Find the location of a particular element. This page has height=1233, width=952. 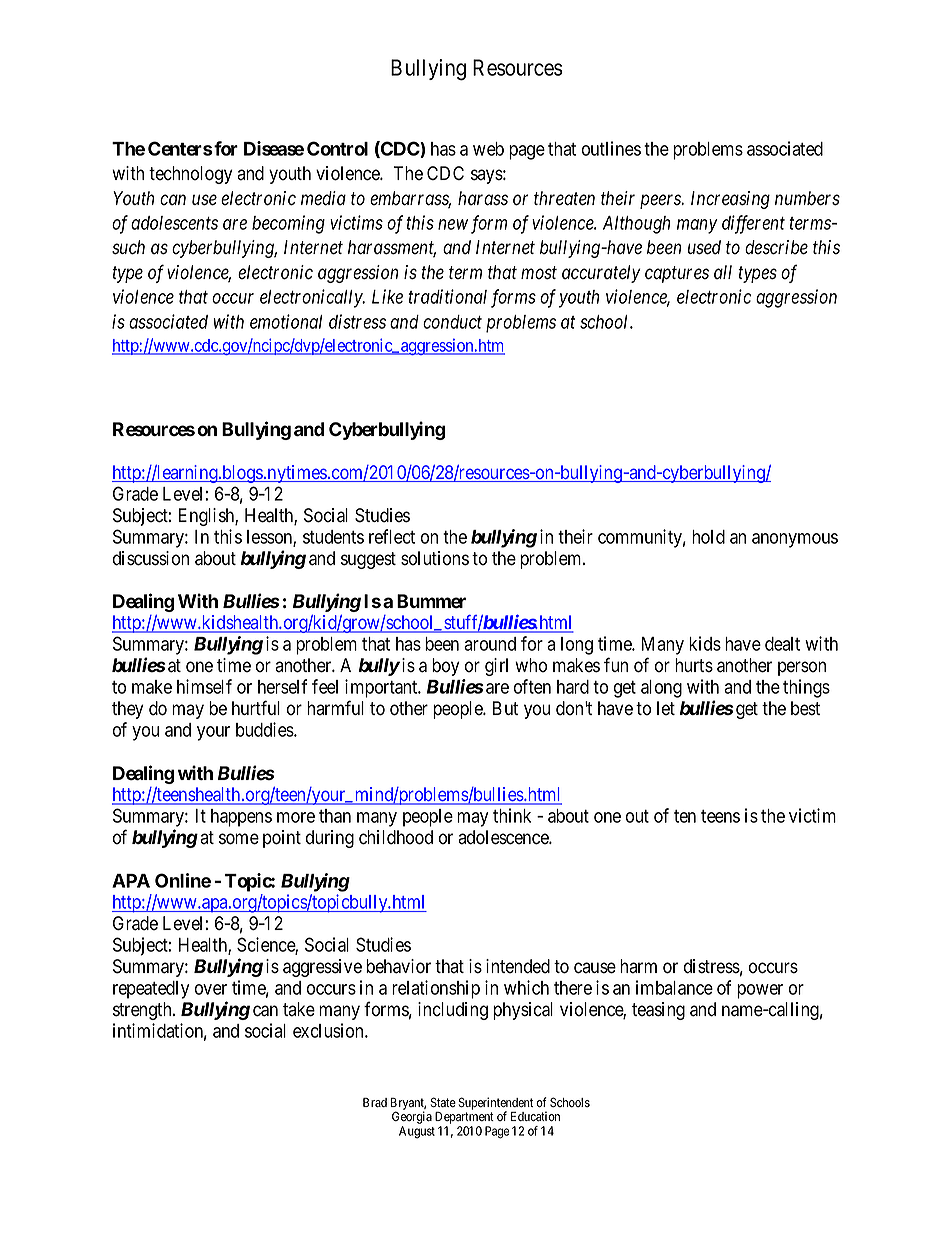

web is located at coordinates (488, 149).
